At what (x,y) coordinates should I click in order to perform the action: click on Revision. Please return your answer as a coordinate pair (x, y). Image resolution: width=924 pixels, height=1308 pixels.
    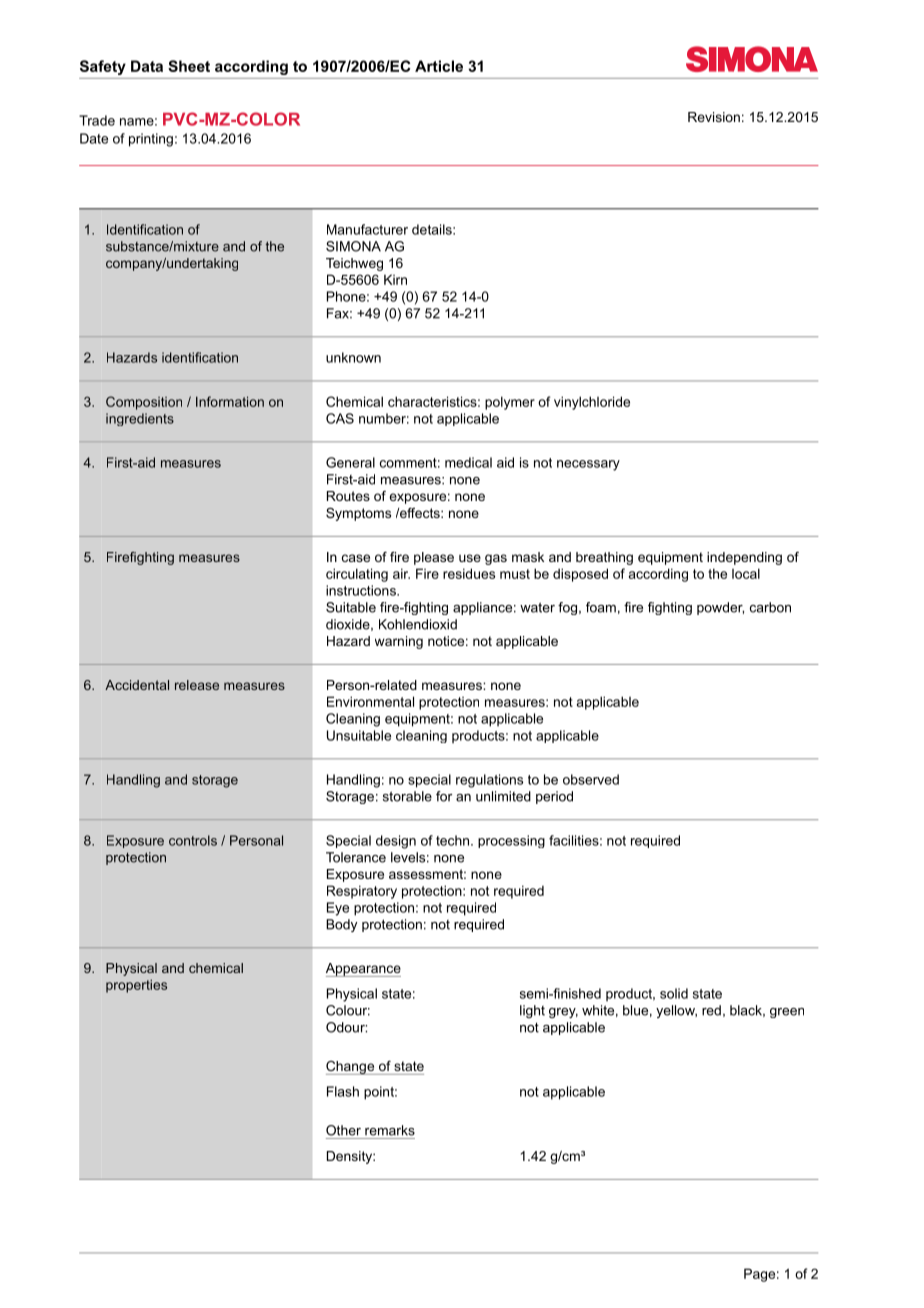
    Looking at the image, I should click on (714, 117).
